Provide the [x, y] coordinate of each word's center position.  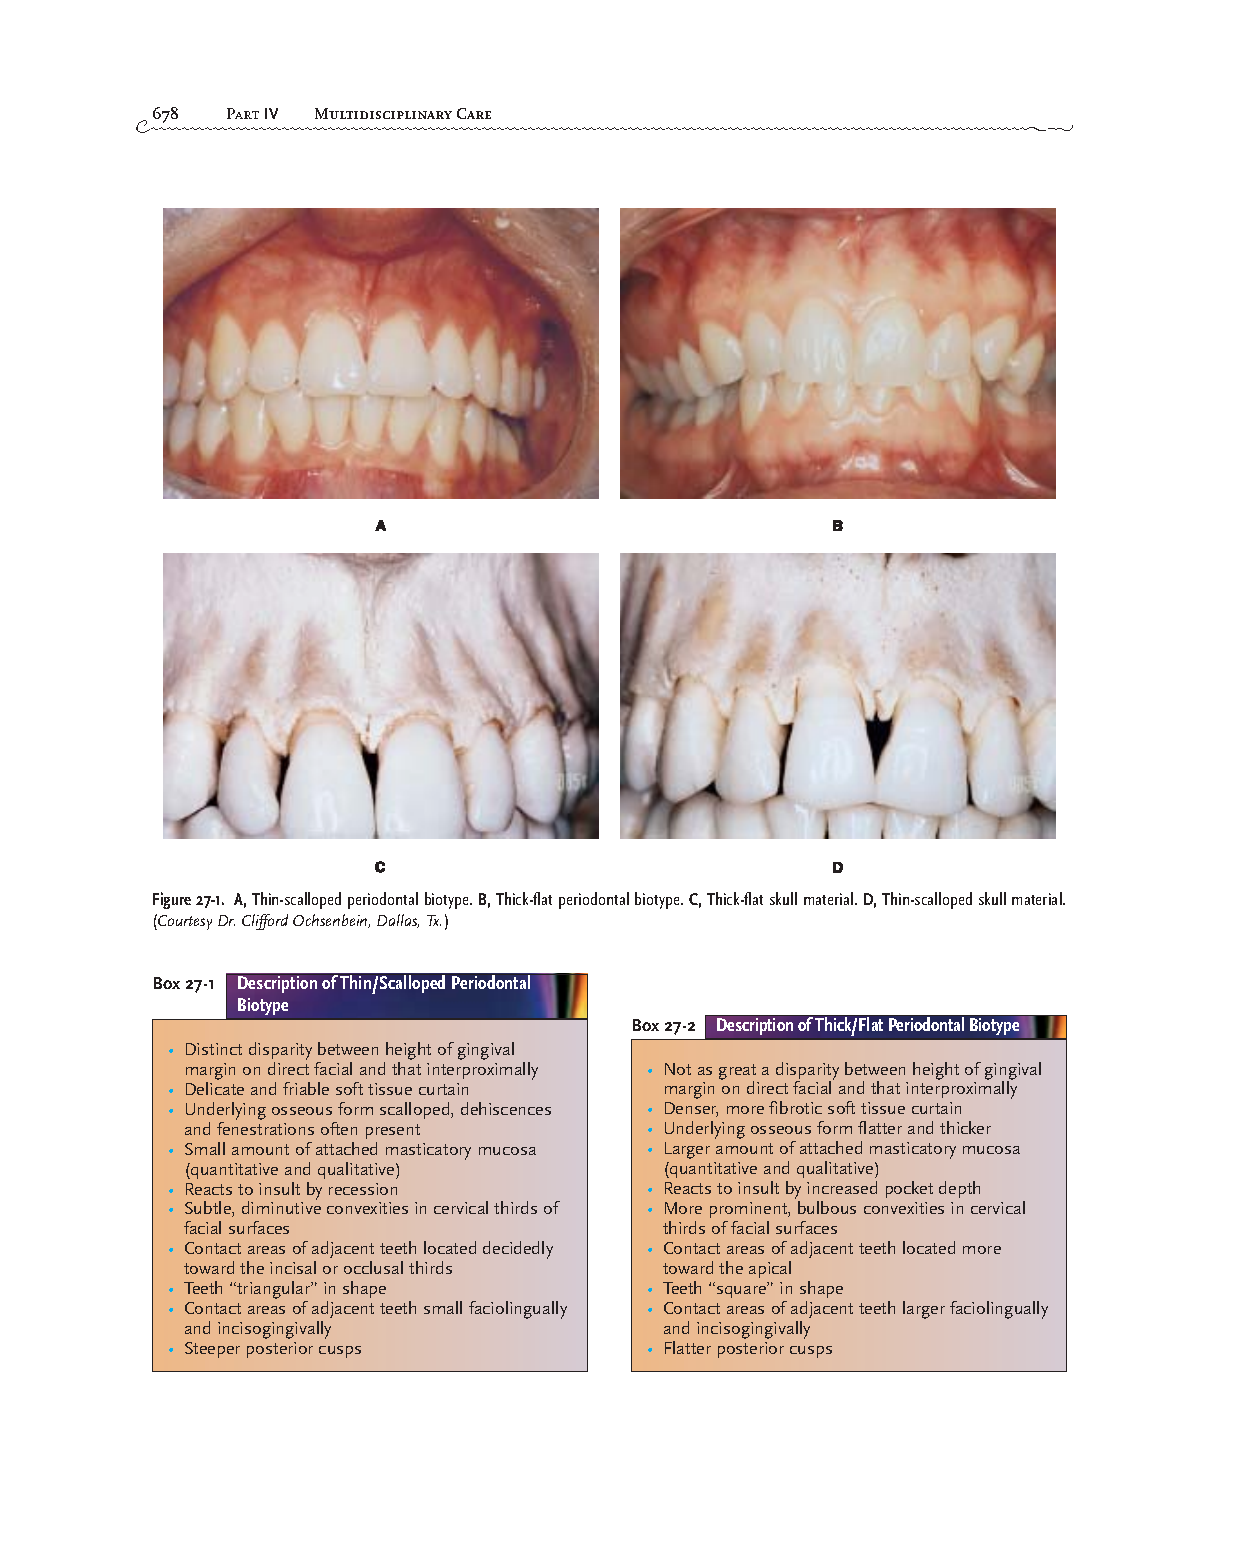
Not [678, 1069]
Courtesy [184, 922]
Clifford [265, 922]
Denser [691, 1109]
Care [474, 113]
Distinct [214, 1049]
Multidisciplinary [383, 113]
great [737, 1073]
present [393, 1131]
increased [842, 1187]
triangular [274, 1291]
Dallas [398, 921]
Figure [172, 900]
